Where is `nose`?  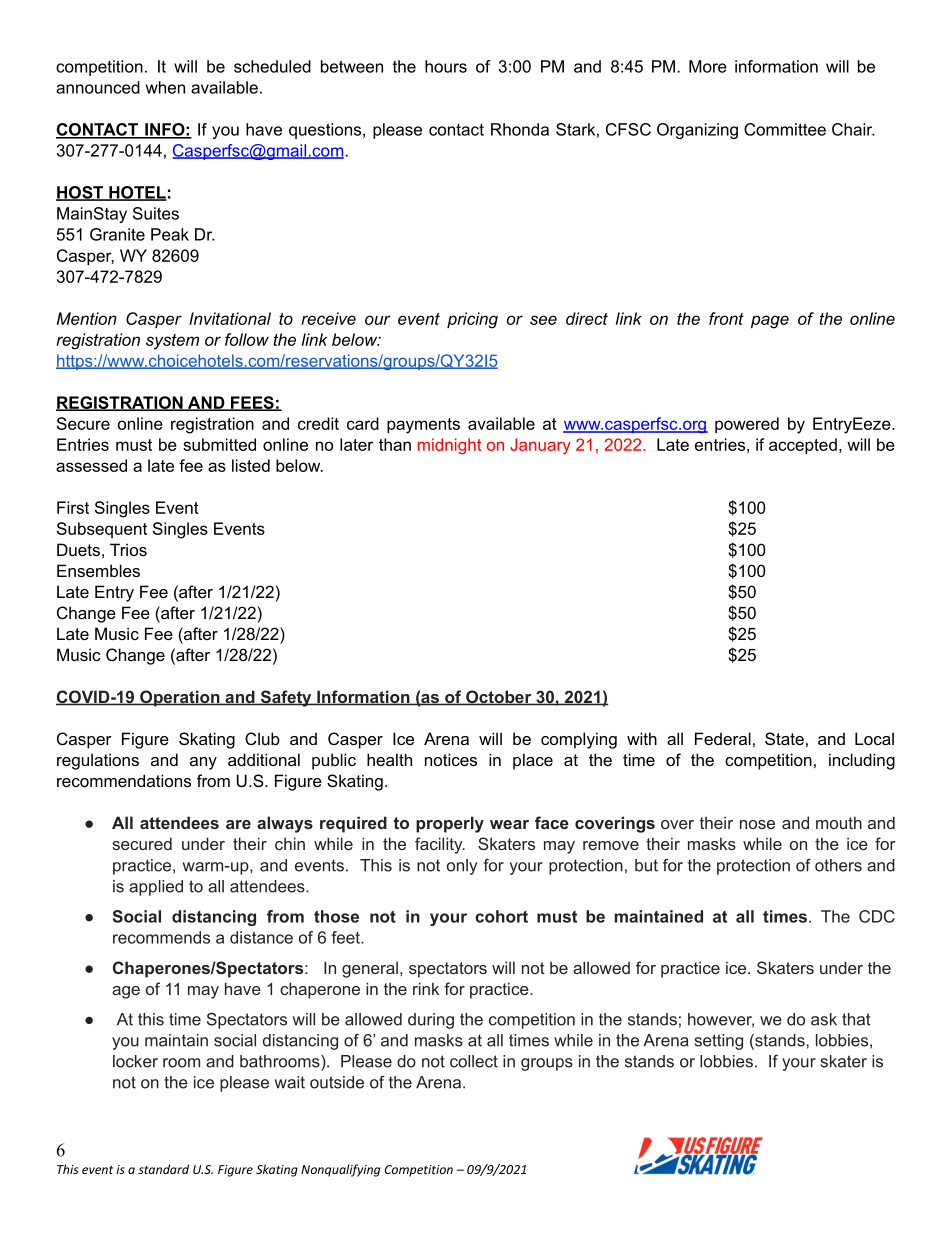 nose is located at coordinates (757, 824).
